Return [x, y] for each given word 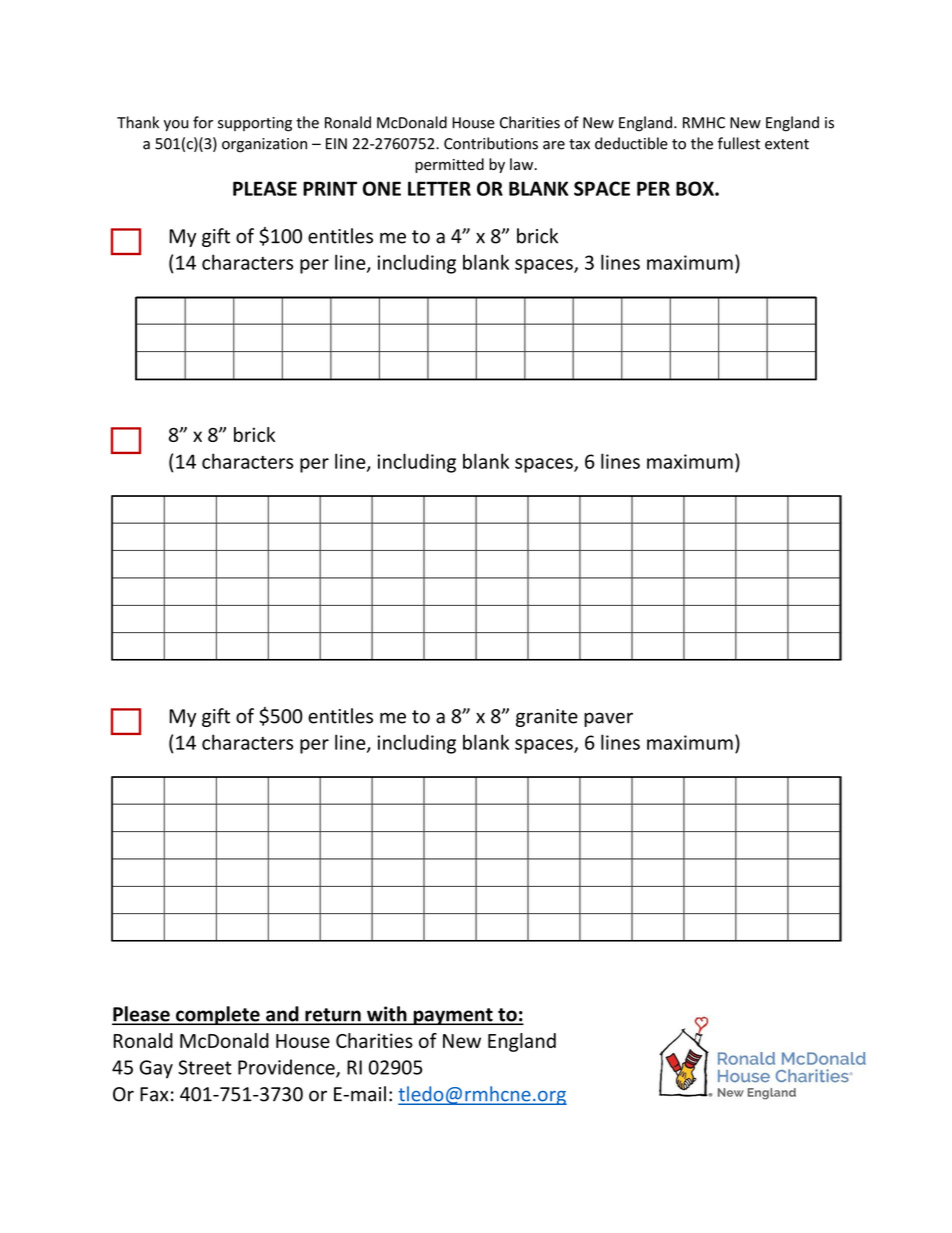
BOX [696, 188]
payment [453, 1016]
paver [608, 719]
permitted [449, 165]
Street [205, 1067]
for [203, 122]
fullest [739, 143]
